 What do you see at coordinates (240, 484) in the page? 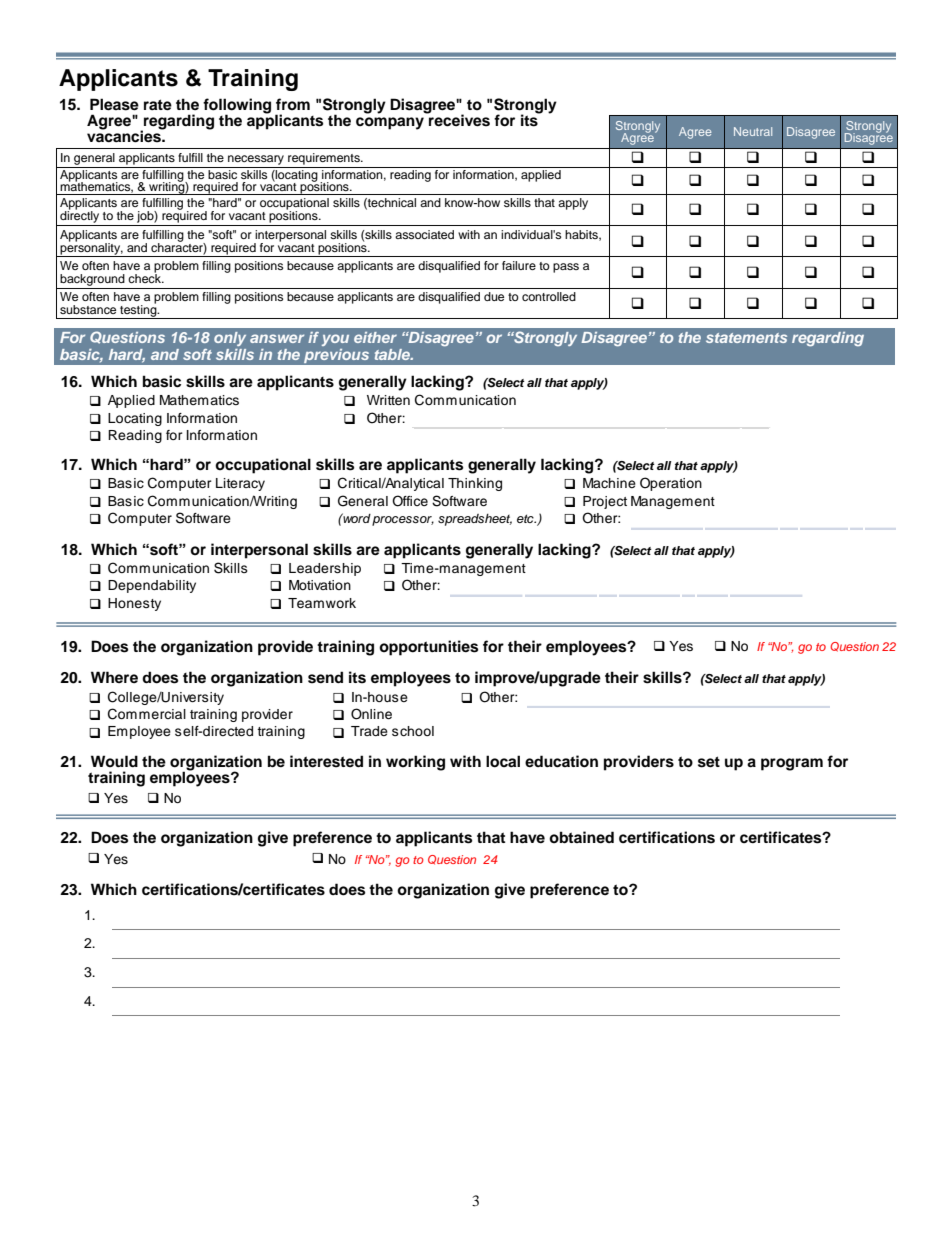
I see `Literacy` at bounding box center [240, 484].
